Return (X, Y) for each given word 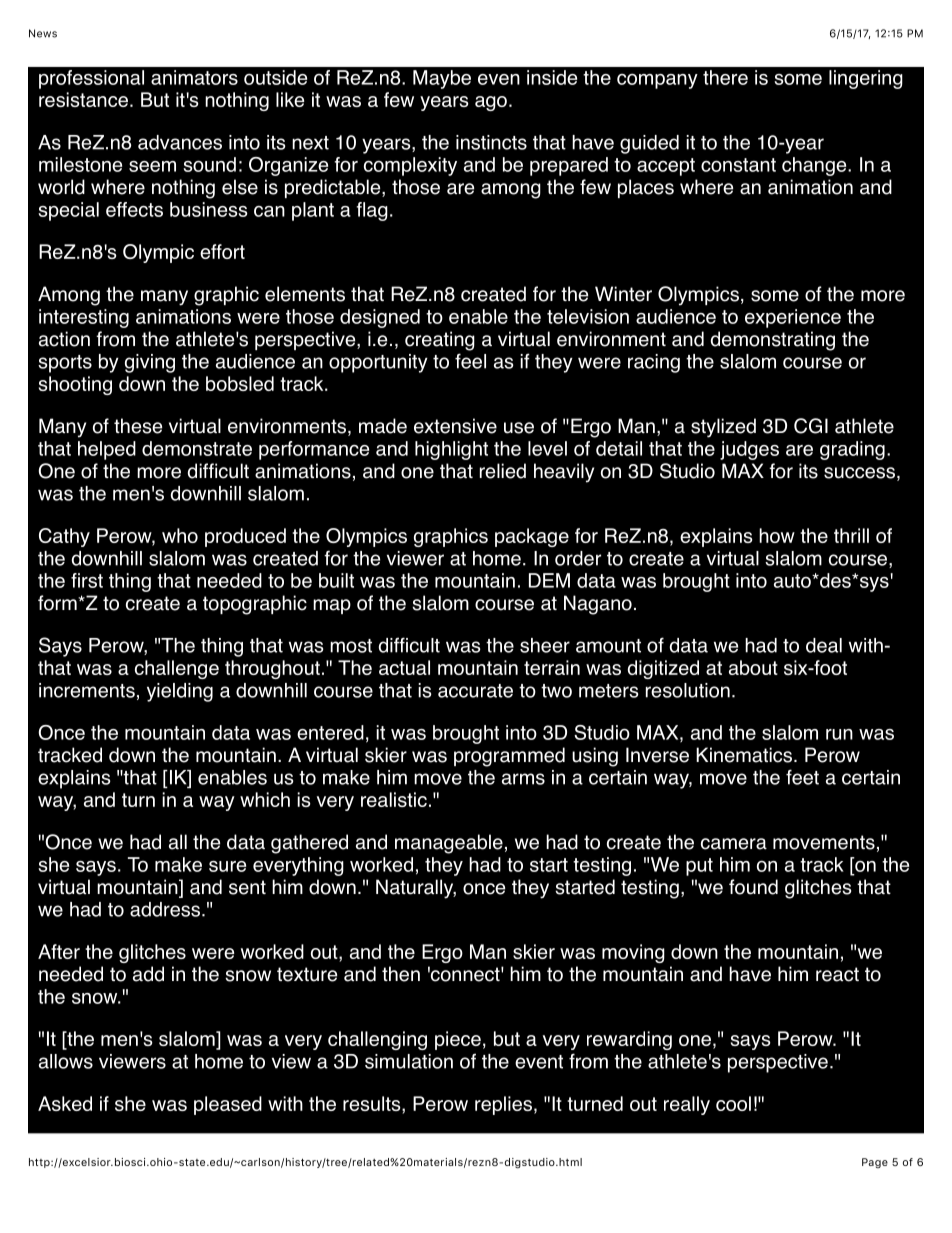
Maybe (442, 79)
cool (733, 1103)
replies (503, 1105)
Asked (65, 1103)
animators (194, 77)
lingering (866, 79)
